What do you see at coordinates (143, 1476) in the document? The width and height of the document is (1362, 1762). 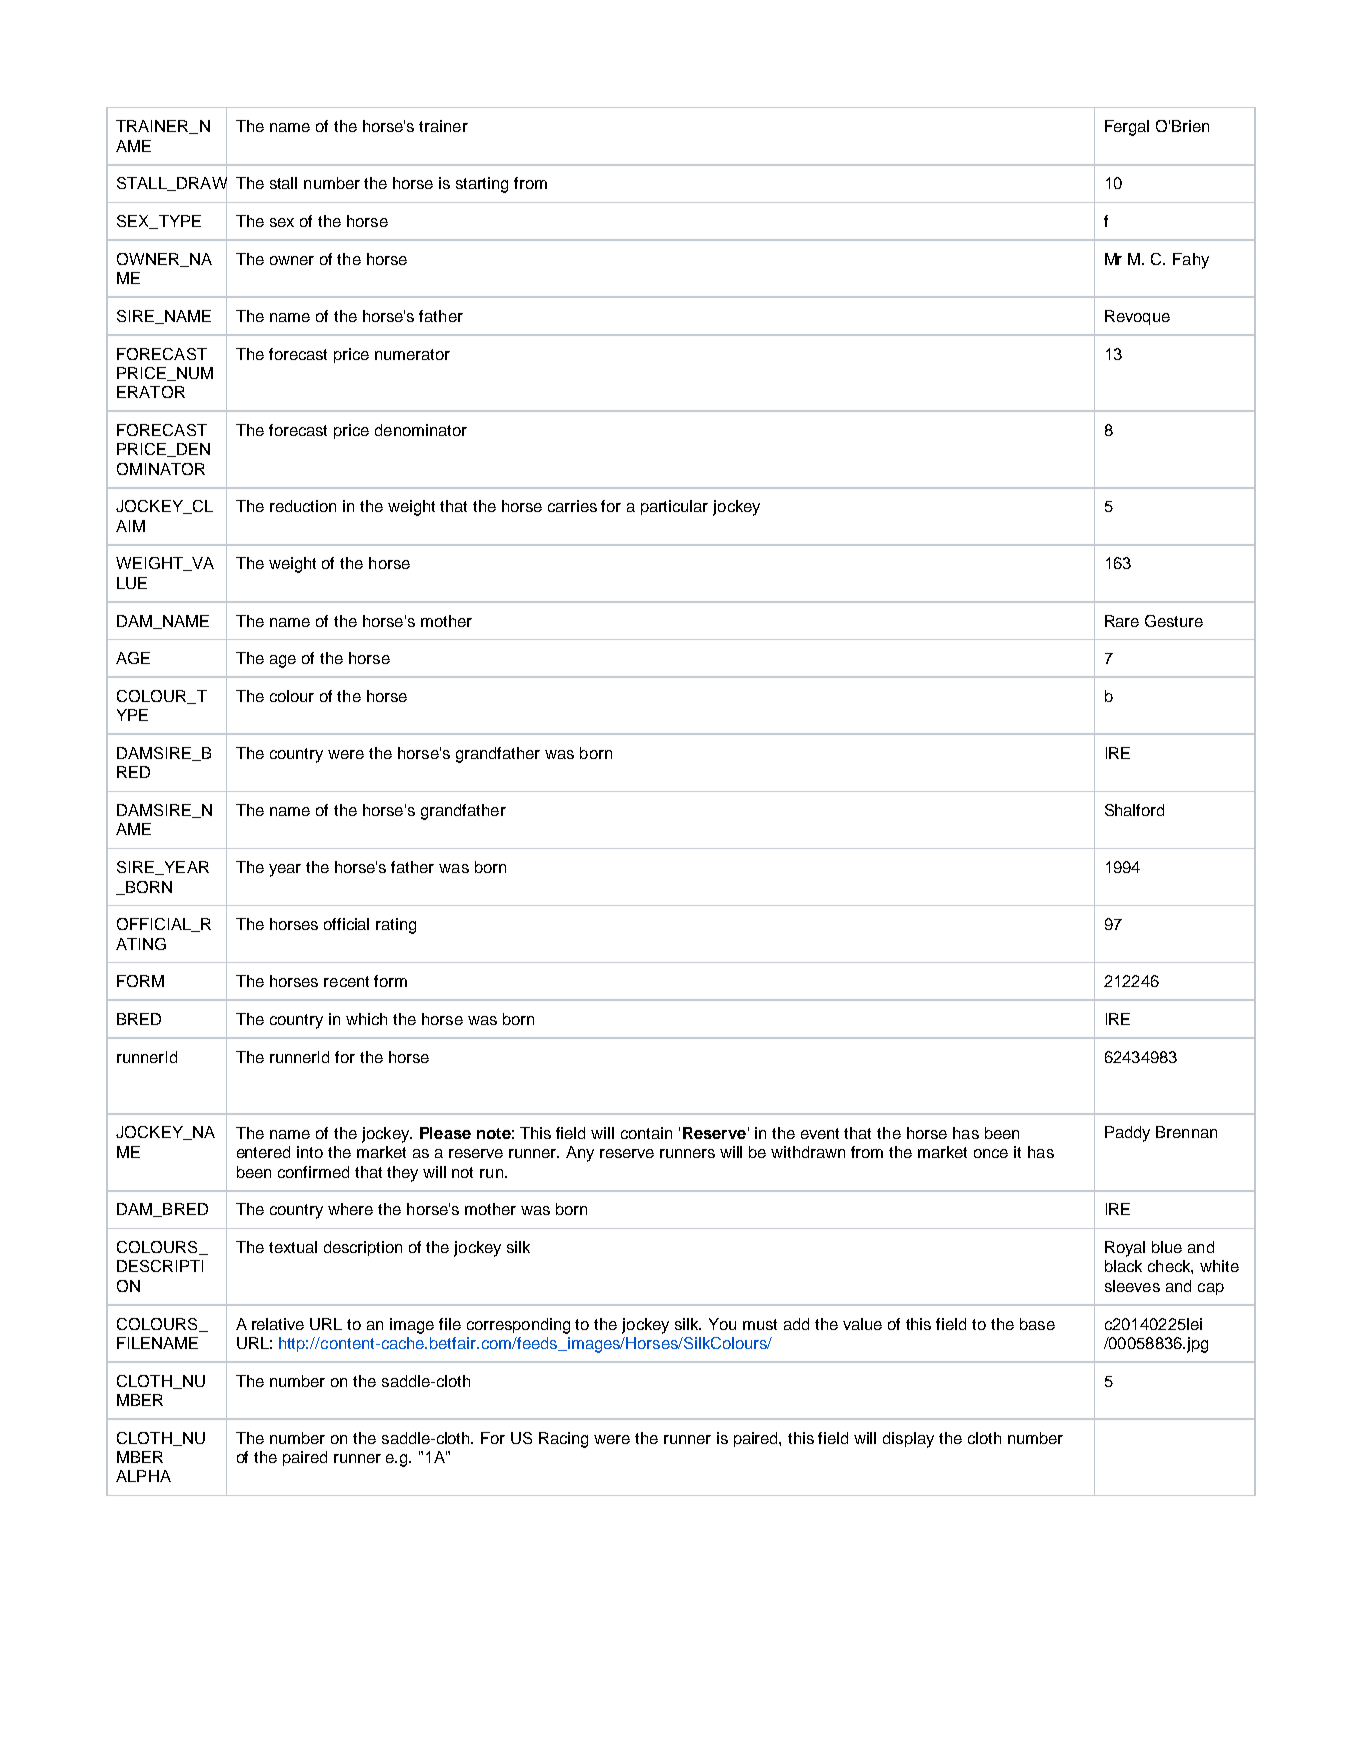 I see `ALPHA` at bounding box center [143, 1476].
